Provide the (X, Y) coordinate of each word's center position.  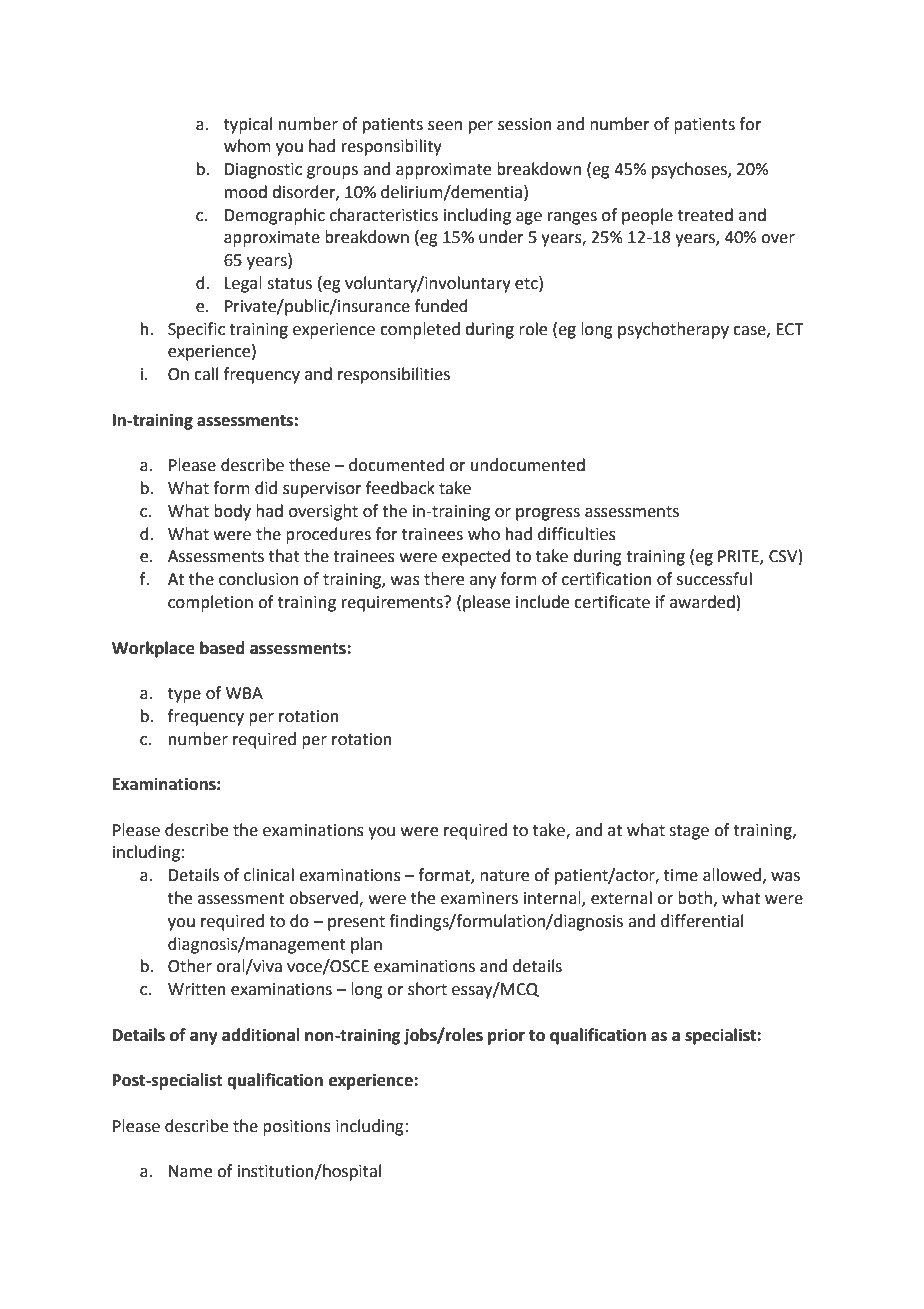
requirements (393, 604)
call (206, 374)
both (695, 898)
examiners (479, 898)
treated (705, 215)
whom (247, 146)
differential (702, 921)
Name (190, 1171)
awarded (702, 602)
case (750, 331)
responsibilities (394, 375)
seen (445, 126)
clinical (269, 875)
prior (506, 1037)
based (222, 648)
